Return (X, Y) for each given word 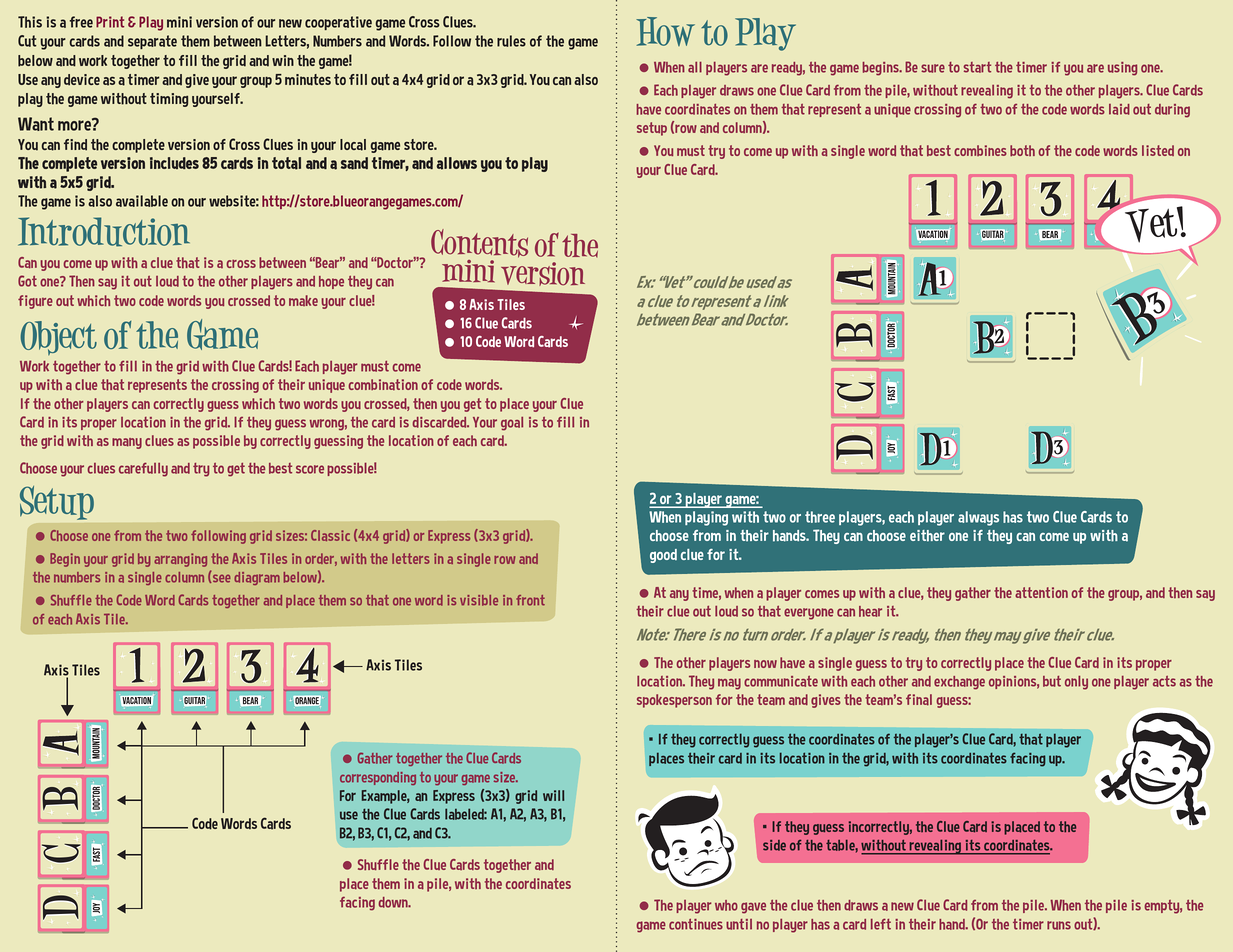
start (977, 67)
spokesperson (674, 701)
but (1052, 681)
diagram (257, 578)
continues (696, 924)
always (978, 518)
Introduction (104, 232)
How (665, 31)
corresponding (378, 778)
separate (152, 42)
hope (331, 282)
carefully (143, 469)
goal (512, 424)
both (1022, 150)
